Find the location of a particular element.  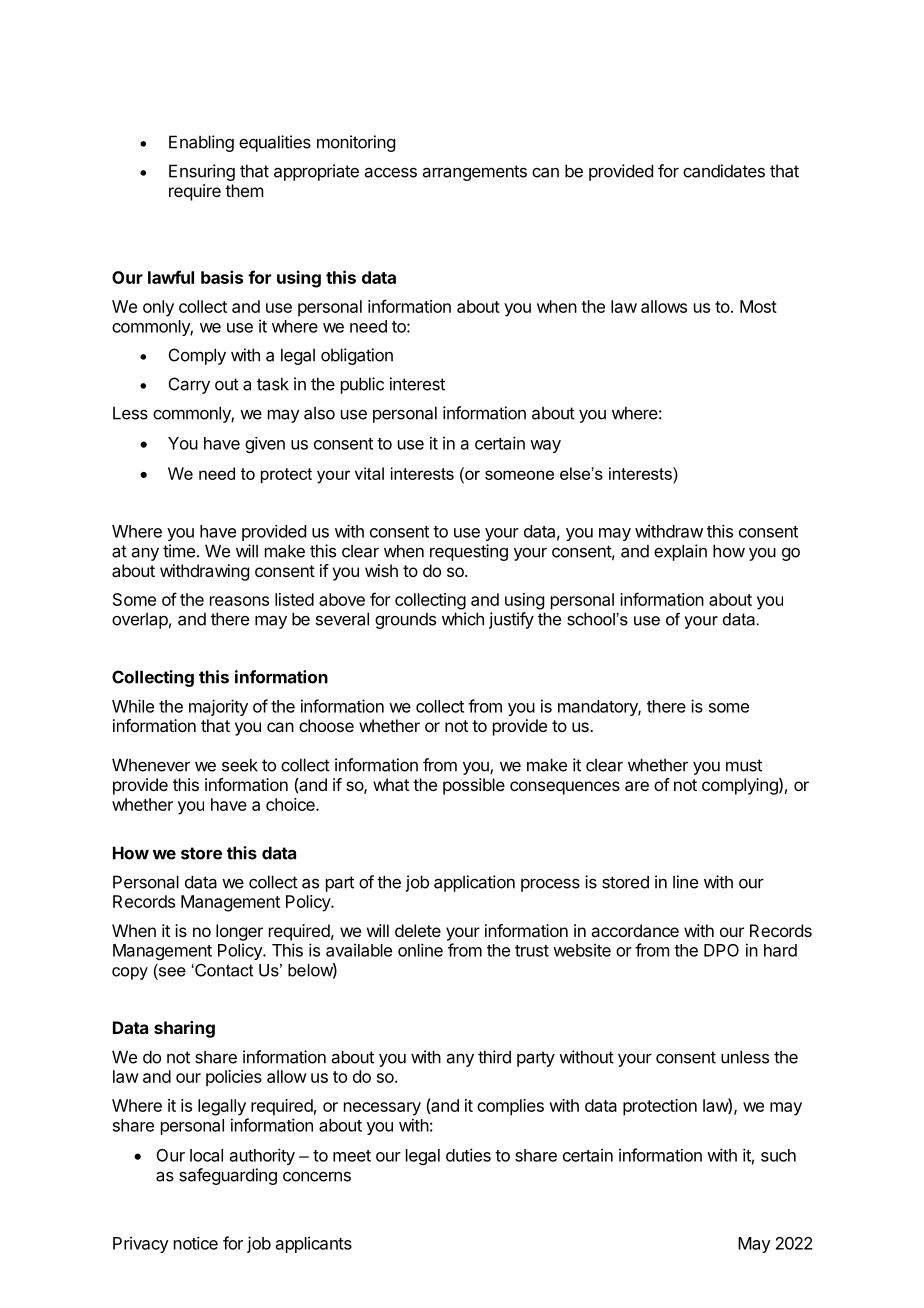

DPO is located at coordinates (721, 950).
